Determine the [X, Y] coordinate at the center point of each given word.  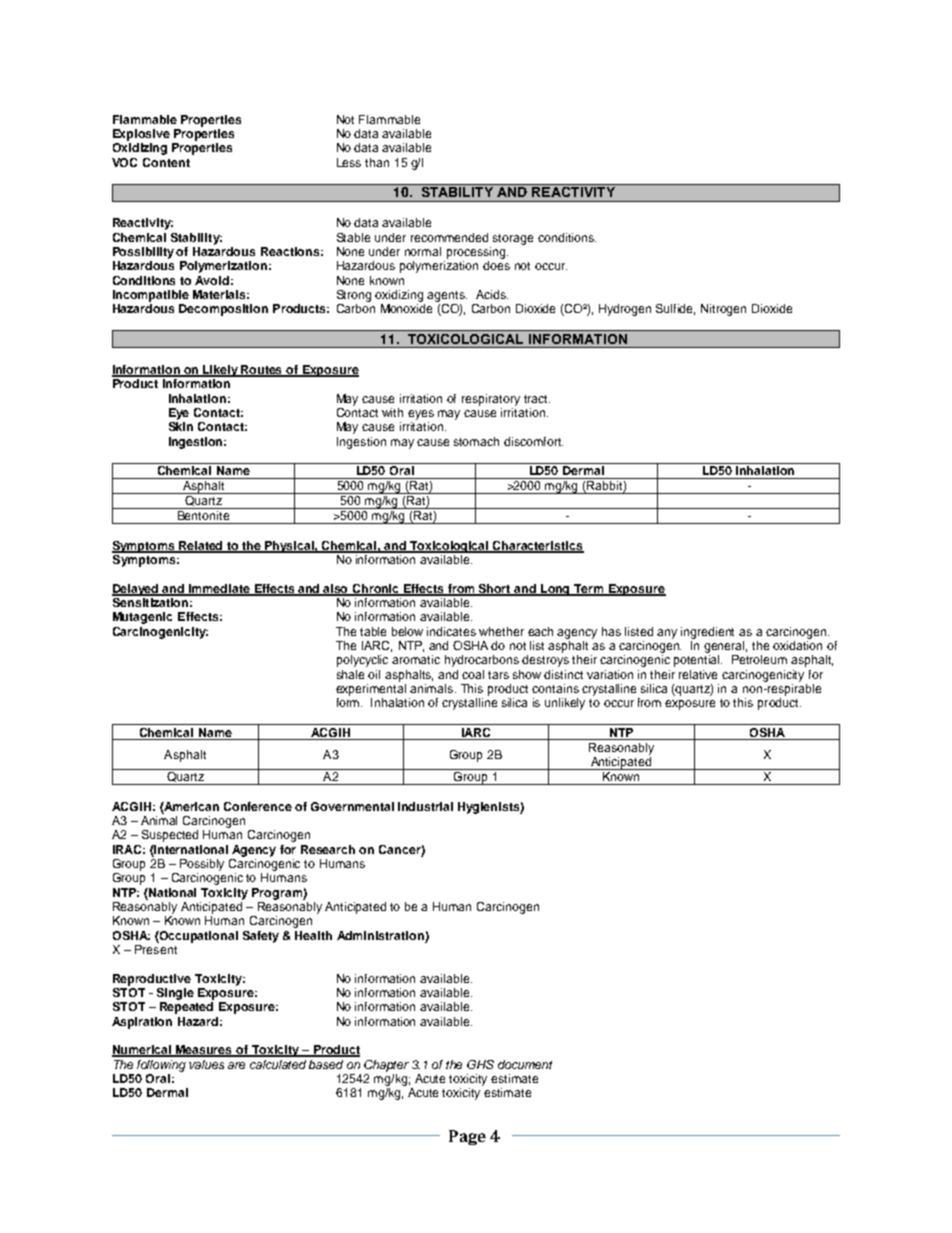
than [377, 162]
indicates [451, 631]
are [236, 1065]
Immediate [220, 589]
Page [467, 1137]
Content [166, 162]
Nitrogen [723, 310]
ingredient [707, 633]
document [525, 1064]
